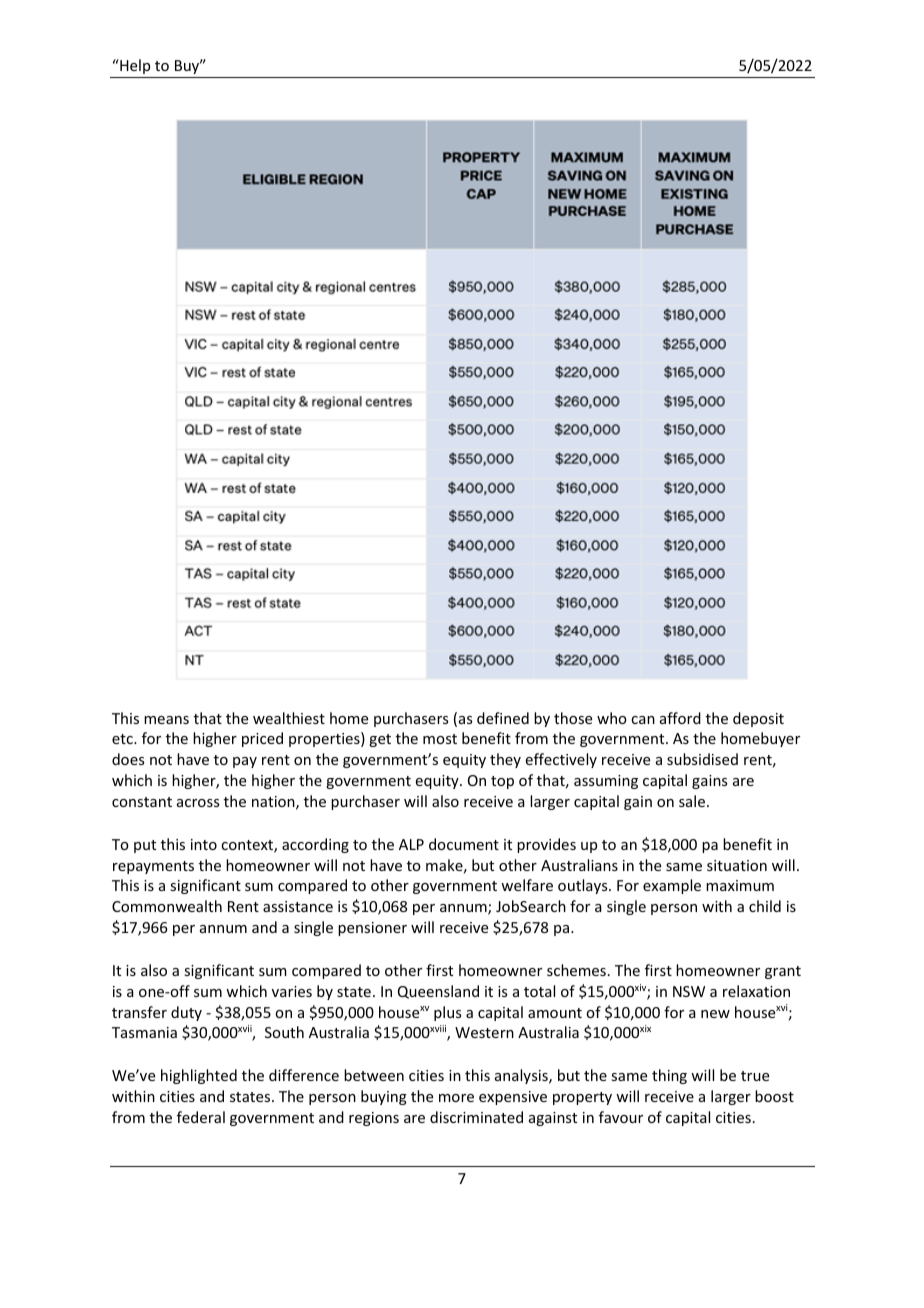 Image resolution: width=924 pixels, height=1308 pixels. What do you see at coordinates (758, 719) in the screenshot?
I see `deposit` at bounding box center [758, 719].
